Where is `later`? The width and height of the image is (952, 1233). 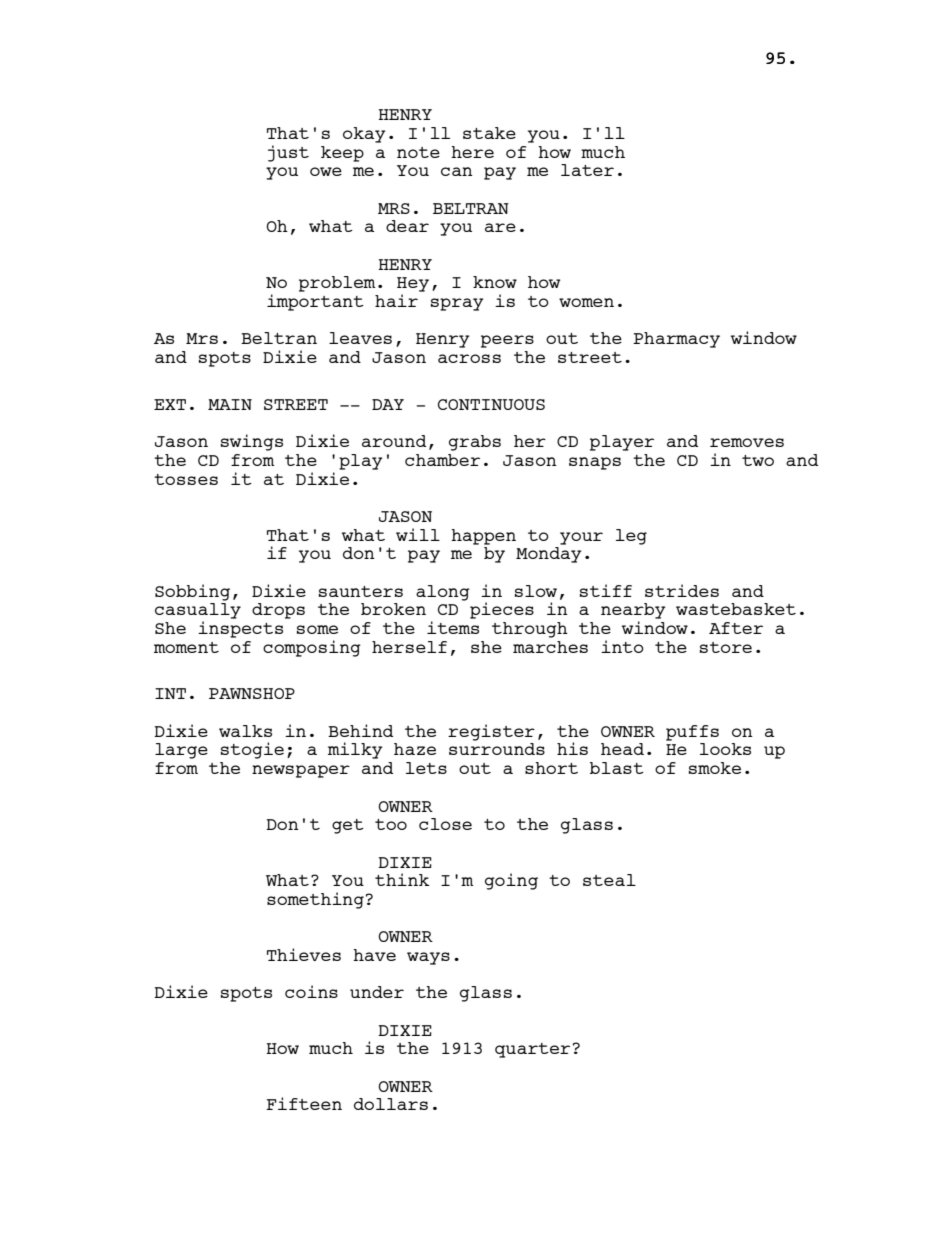 later is located at coordinates (587, 170).
